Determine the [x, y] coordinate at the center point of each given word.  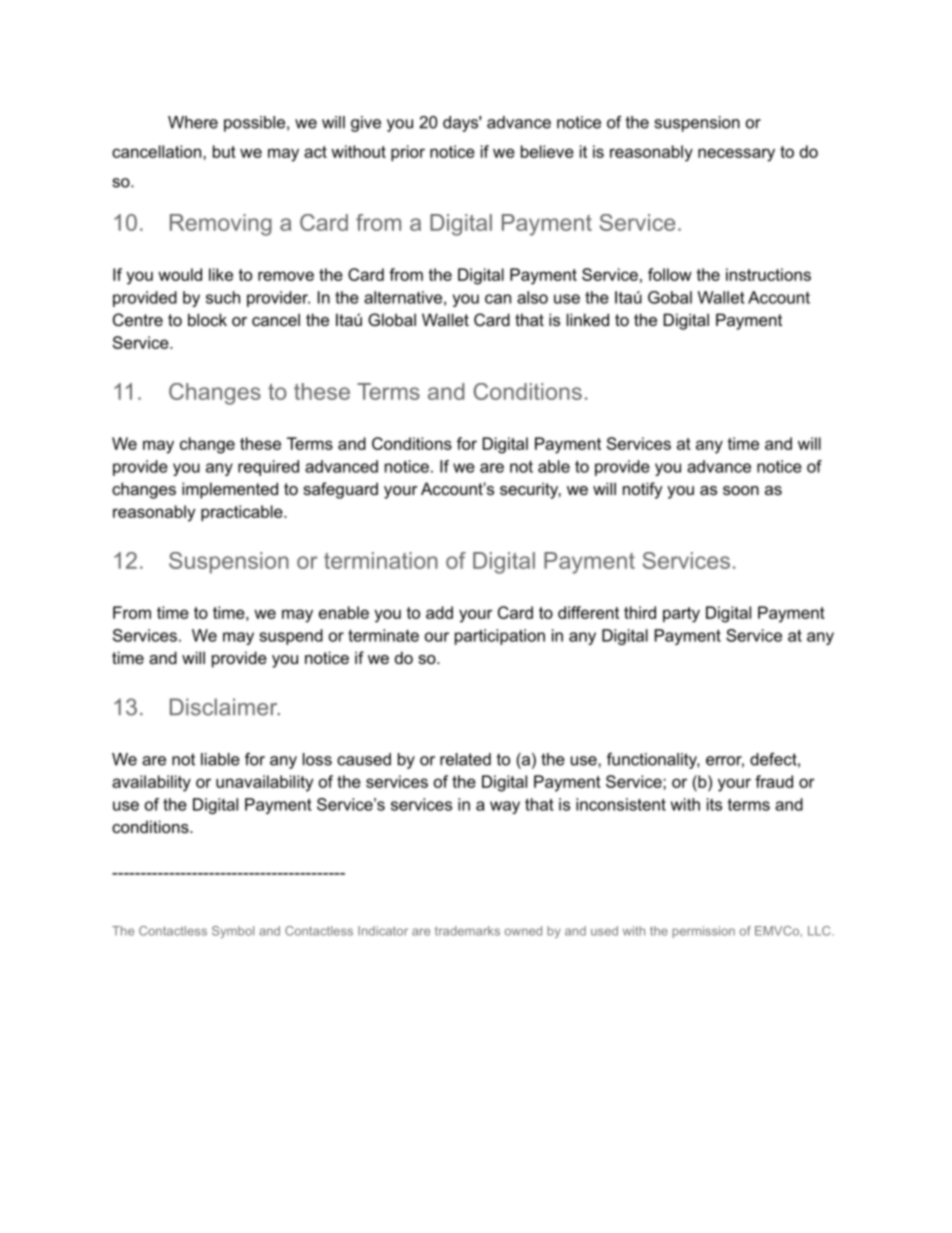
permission [703, 932]
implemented [230, 490]
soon [741, 490]
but [224, 151]
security [530, 490]
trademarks [467, 931]
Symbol [233, 932]
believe [547, 151]
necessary [736, 155]
